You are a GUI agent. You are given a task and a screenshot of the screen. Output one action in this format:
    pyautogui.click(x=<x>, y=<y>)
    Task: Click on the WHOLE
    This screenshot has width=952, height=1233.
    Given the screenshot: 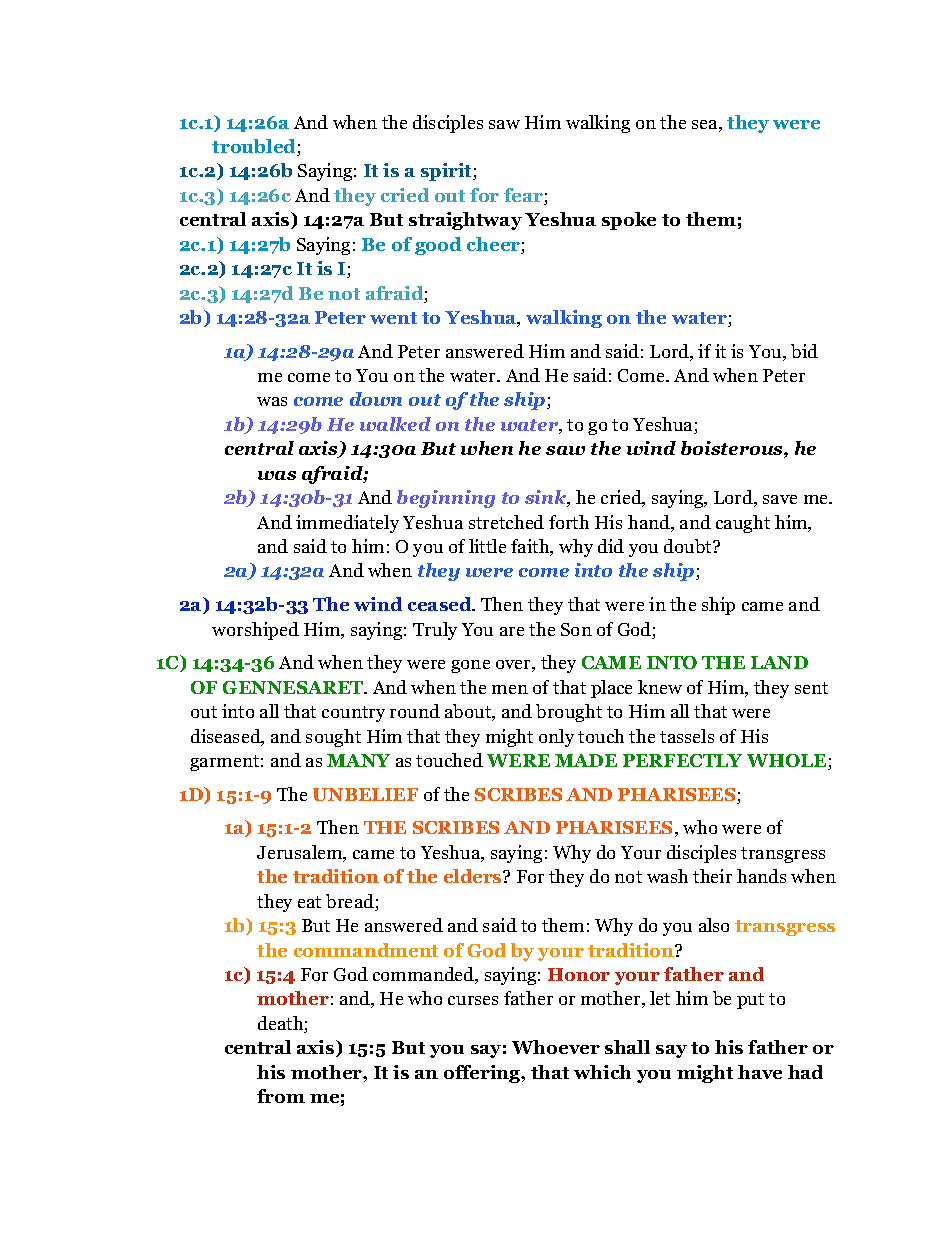 What is the action you would take?
    pyautogui.click(x=788, y=762)
